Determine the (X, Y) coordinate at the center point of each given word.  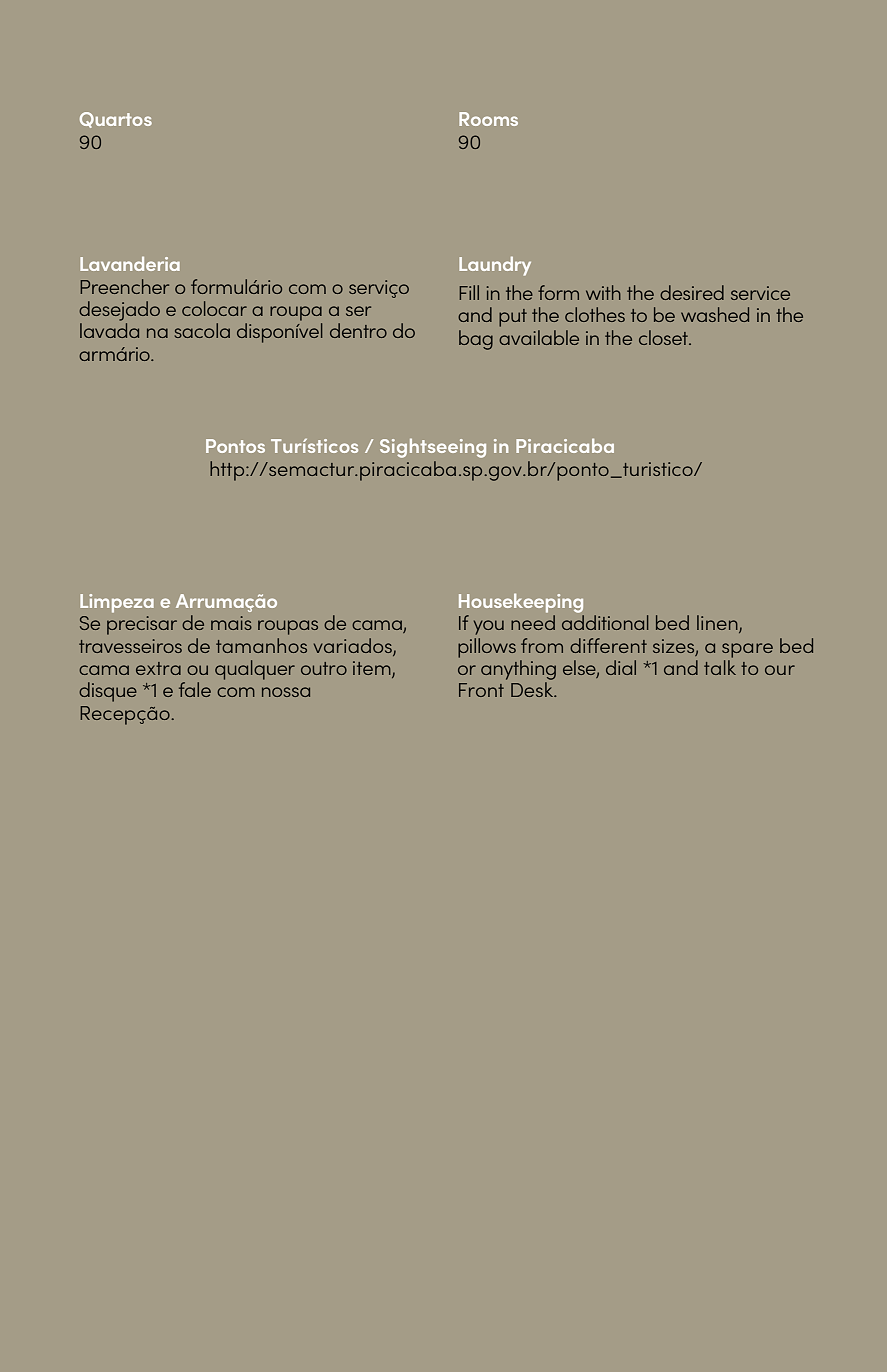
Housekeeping (521, 603)
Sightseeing (433, 448)
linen (718, 624)
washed (715, 314)
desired (692, 292)
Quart (106, 120)
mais (231, 623)
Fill (469, 292)
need (533, 622)
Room (484, 119)
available (539, 337)
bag (476, 340)
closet (664, 337)
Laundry (495, 266)
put (513, 318)
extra (158, 668)
